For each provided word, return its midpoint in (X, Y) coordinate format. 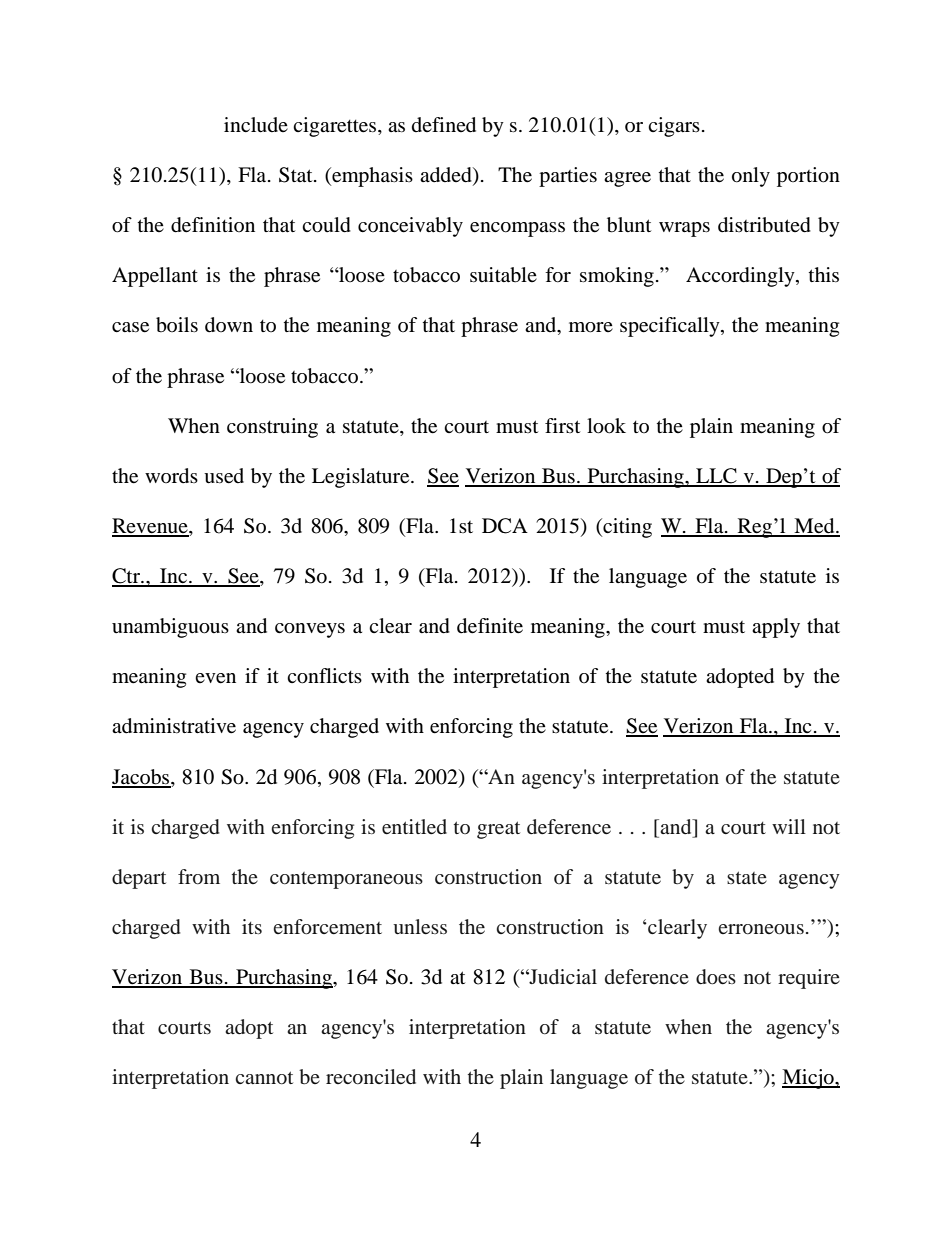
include (256, 125)
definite (490, 626)
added (447, 176)
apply (776, 628)
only (751, 177)
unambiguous (170, 628)
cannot (264, 1077)
